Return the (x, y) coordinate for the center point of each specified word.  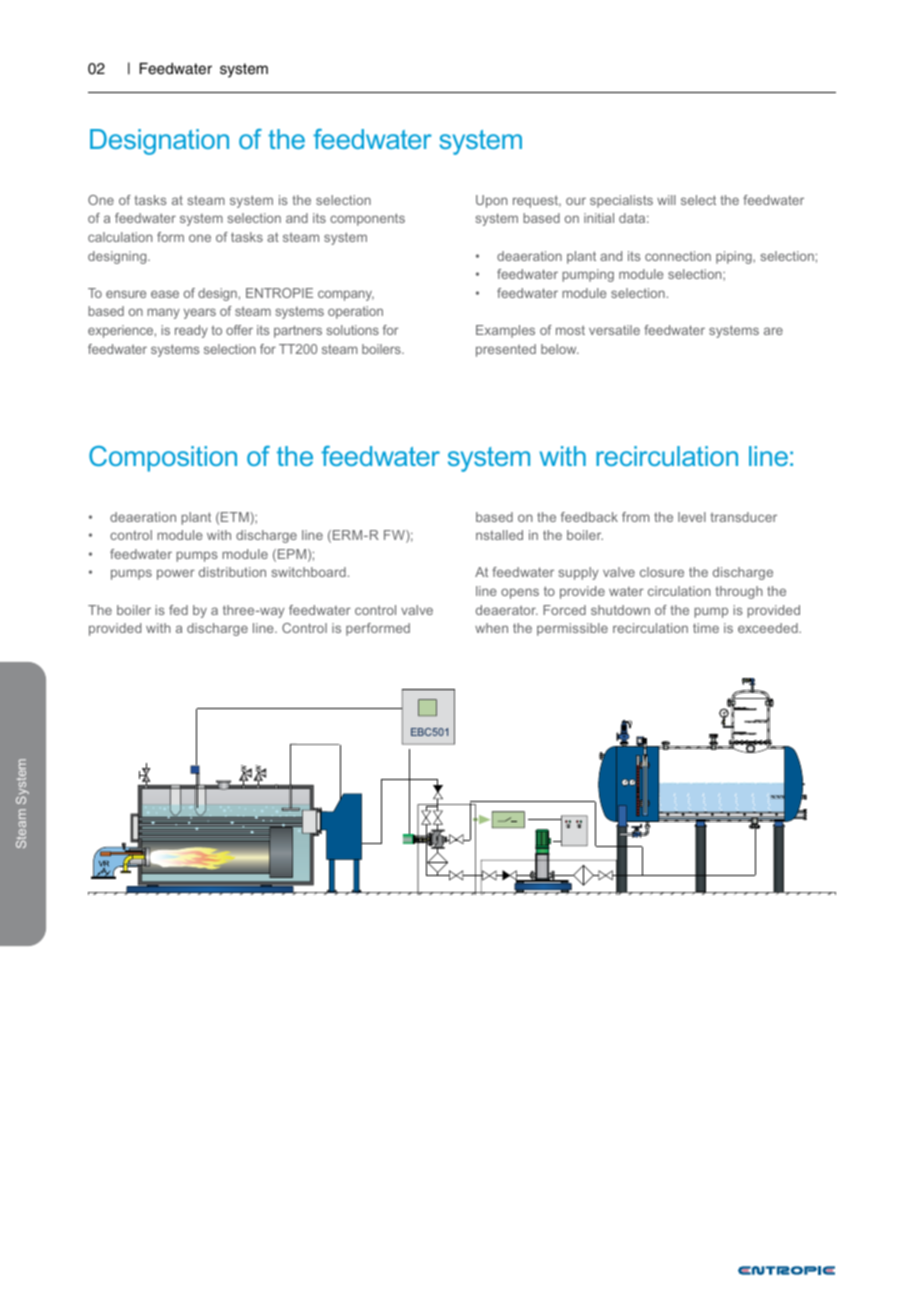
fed (178, 610)
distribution (232, 572)
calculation (120, 237)
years (200, 313)
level (692, 517)
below (560, 349)
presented (506, 350)
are (773, 331)
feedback (589, 517)
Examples (505, 331)
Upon (491, 201)
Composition (163, 459)
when (491, 628)
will (666, 200)
